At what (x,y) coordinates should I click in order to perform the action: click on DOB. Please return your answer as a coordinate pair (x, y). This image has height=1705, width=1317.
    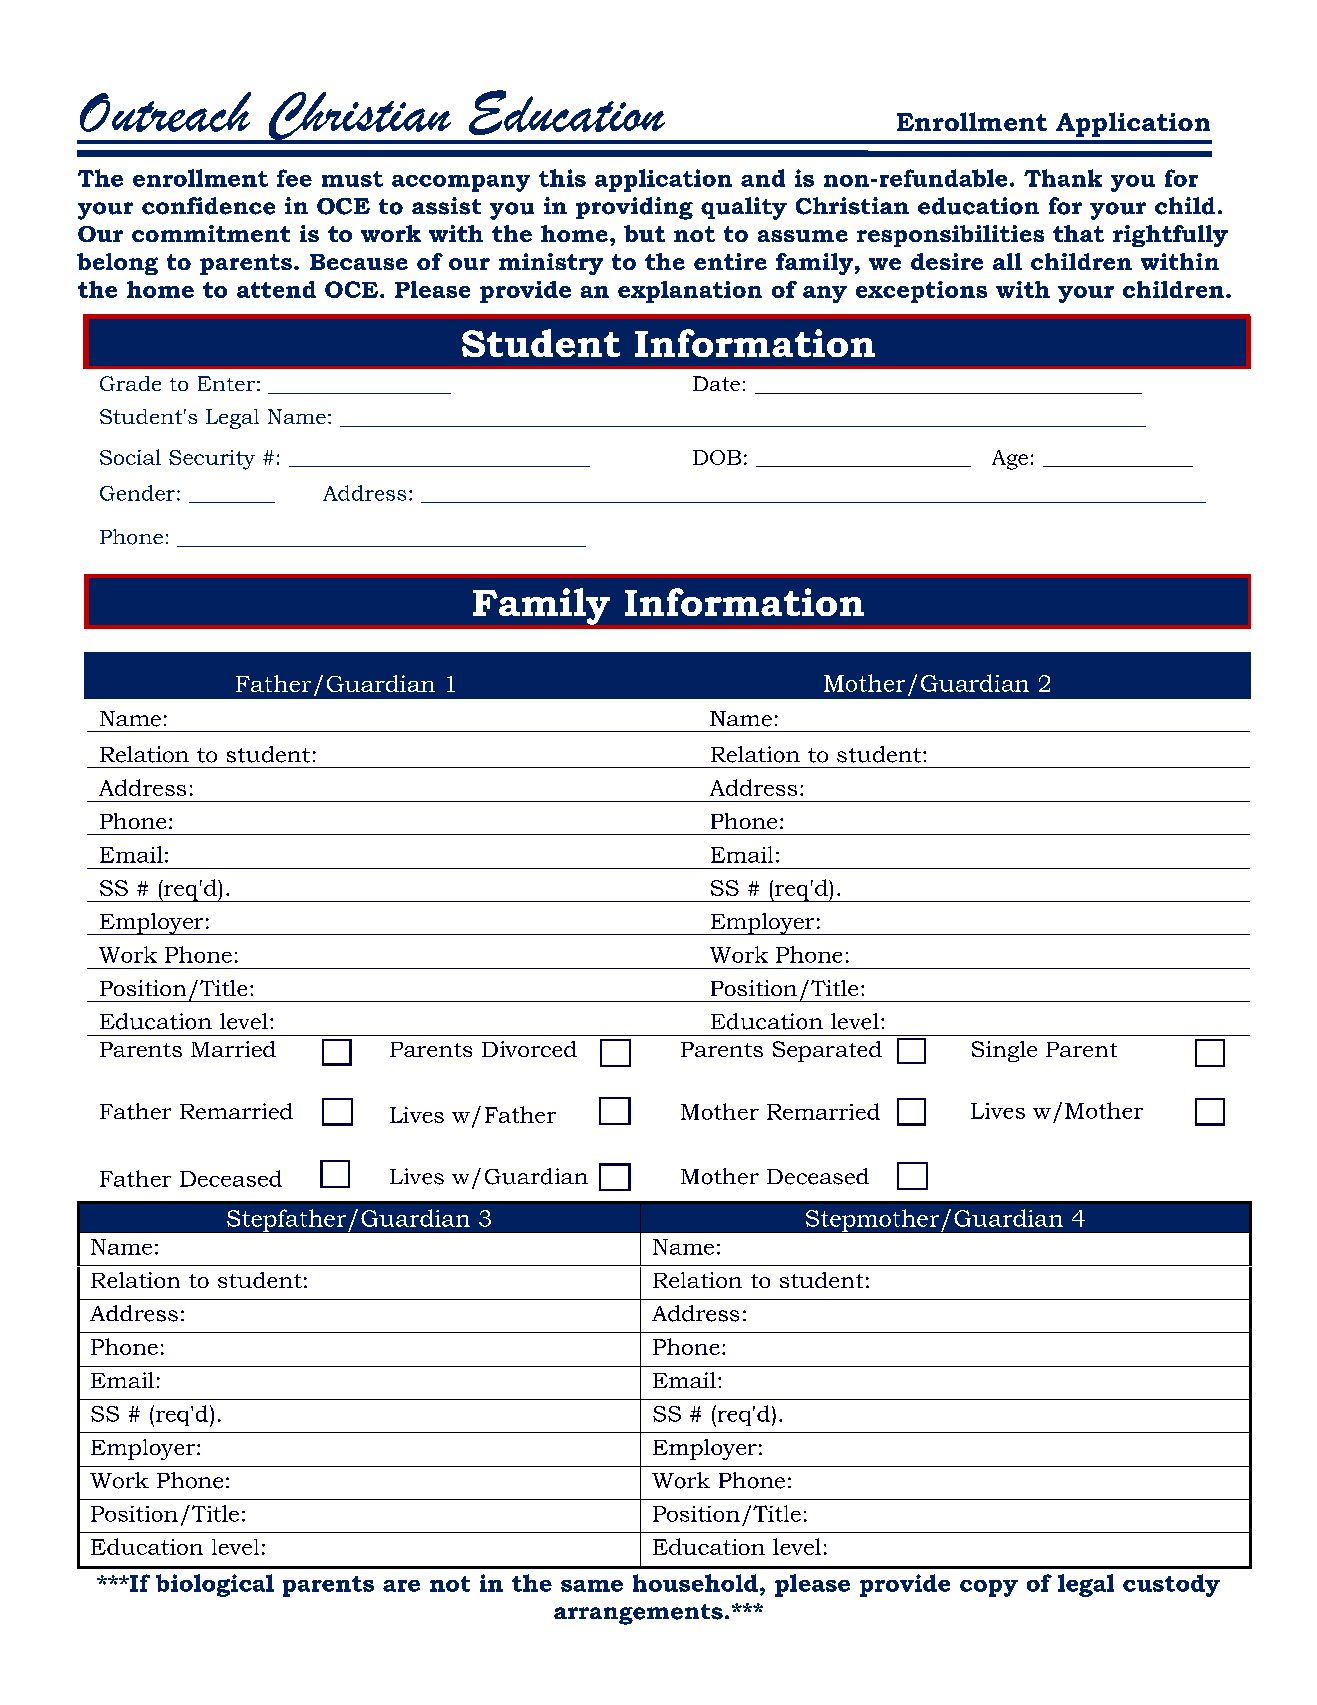
    Looking at the image, I should click on (717, 457).
